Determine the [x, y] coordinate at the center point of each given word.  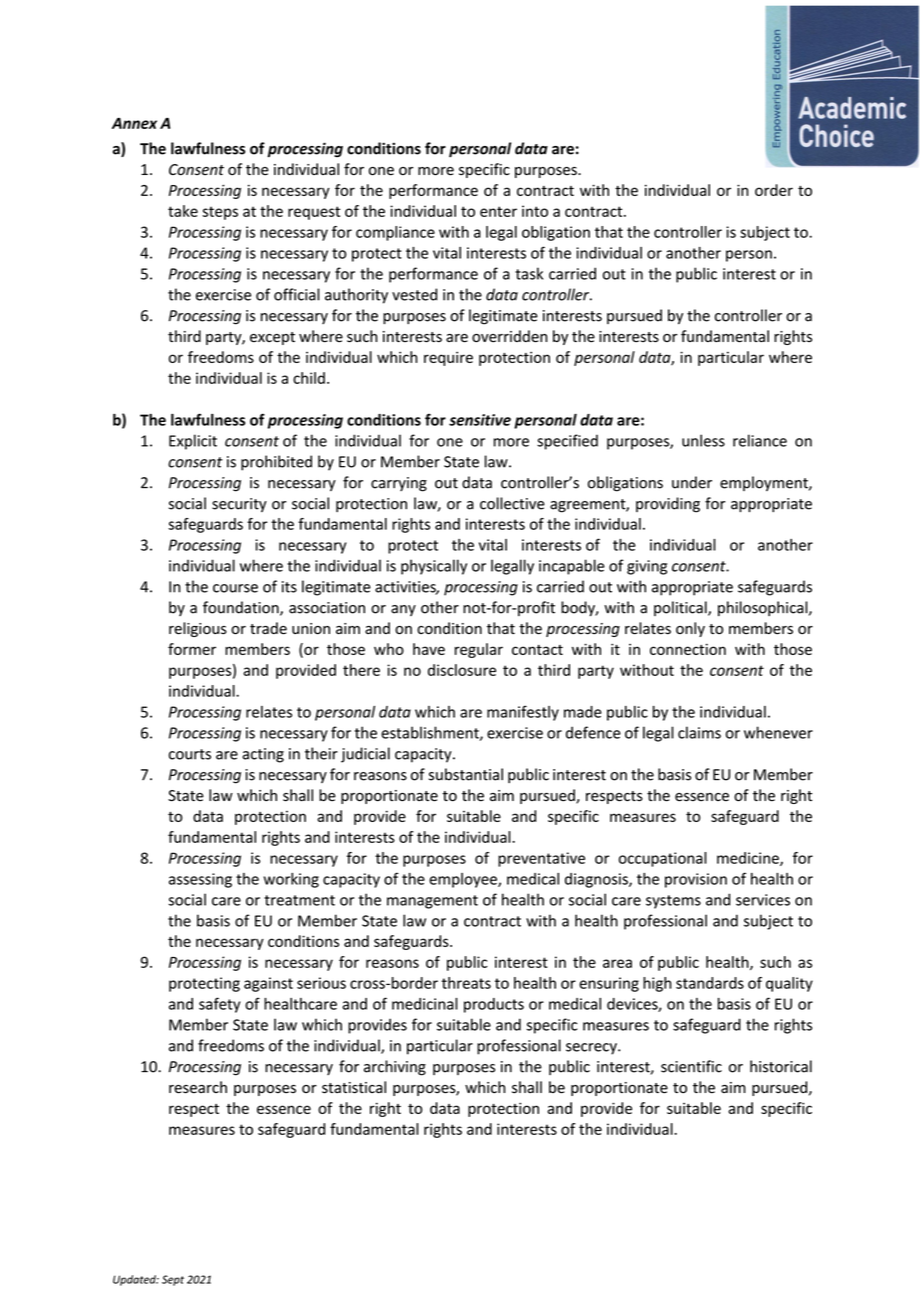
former [192, 649]
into [535, 211]
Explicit [193, 442]
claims [699, 732]
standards [710, 983]
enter [498, 211]
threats [466, 983]
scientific [691, 1066]
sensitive [480, 420]
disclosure [462, 670]
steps [220, 213]
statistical [354, 1087]
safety [219, 1005]
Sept [173, 1280]
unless [703, 440]
